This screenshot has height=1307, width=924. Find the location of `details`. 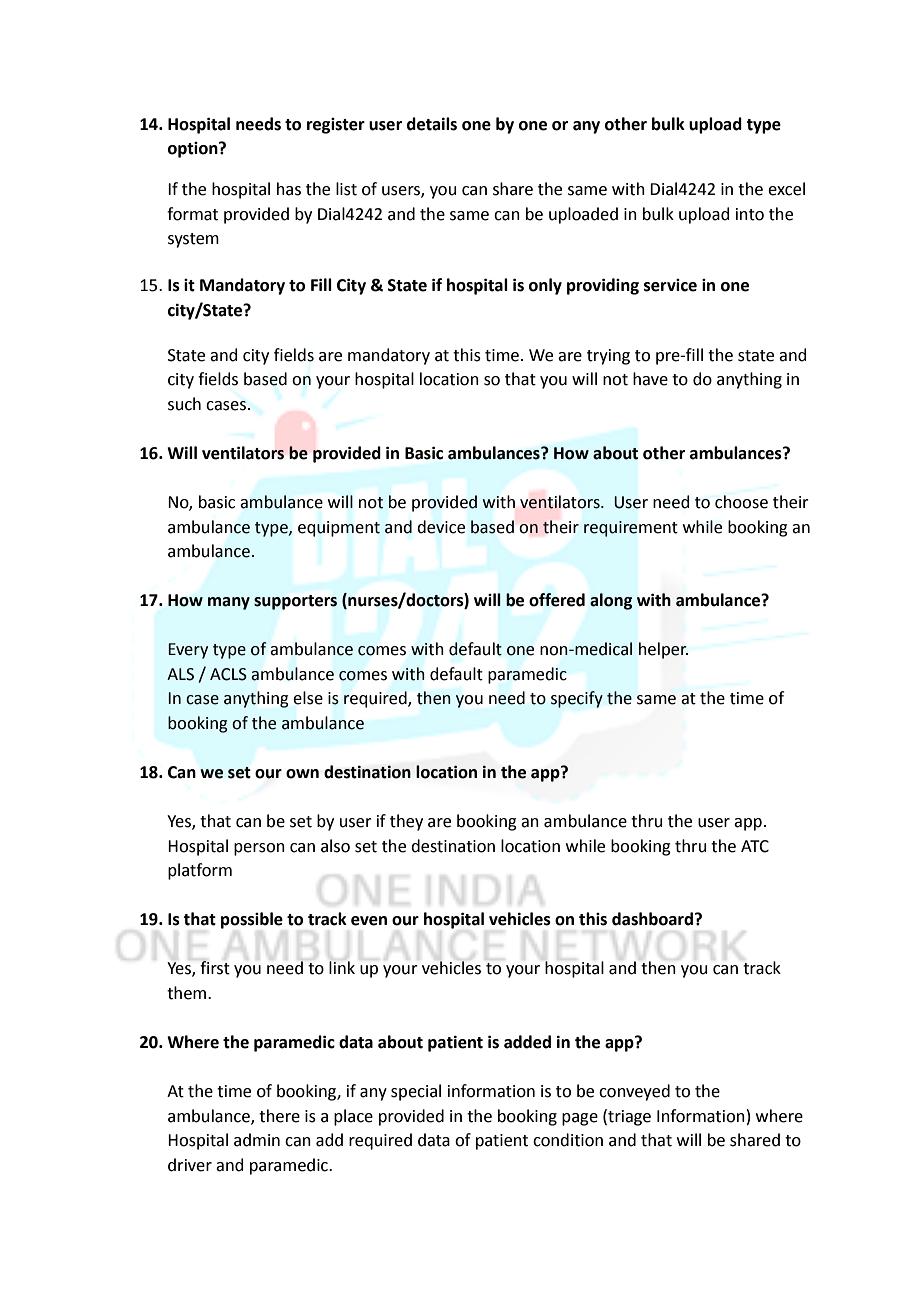

details is located at coordinates (432, 124).
